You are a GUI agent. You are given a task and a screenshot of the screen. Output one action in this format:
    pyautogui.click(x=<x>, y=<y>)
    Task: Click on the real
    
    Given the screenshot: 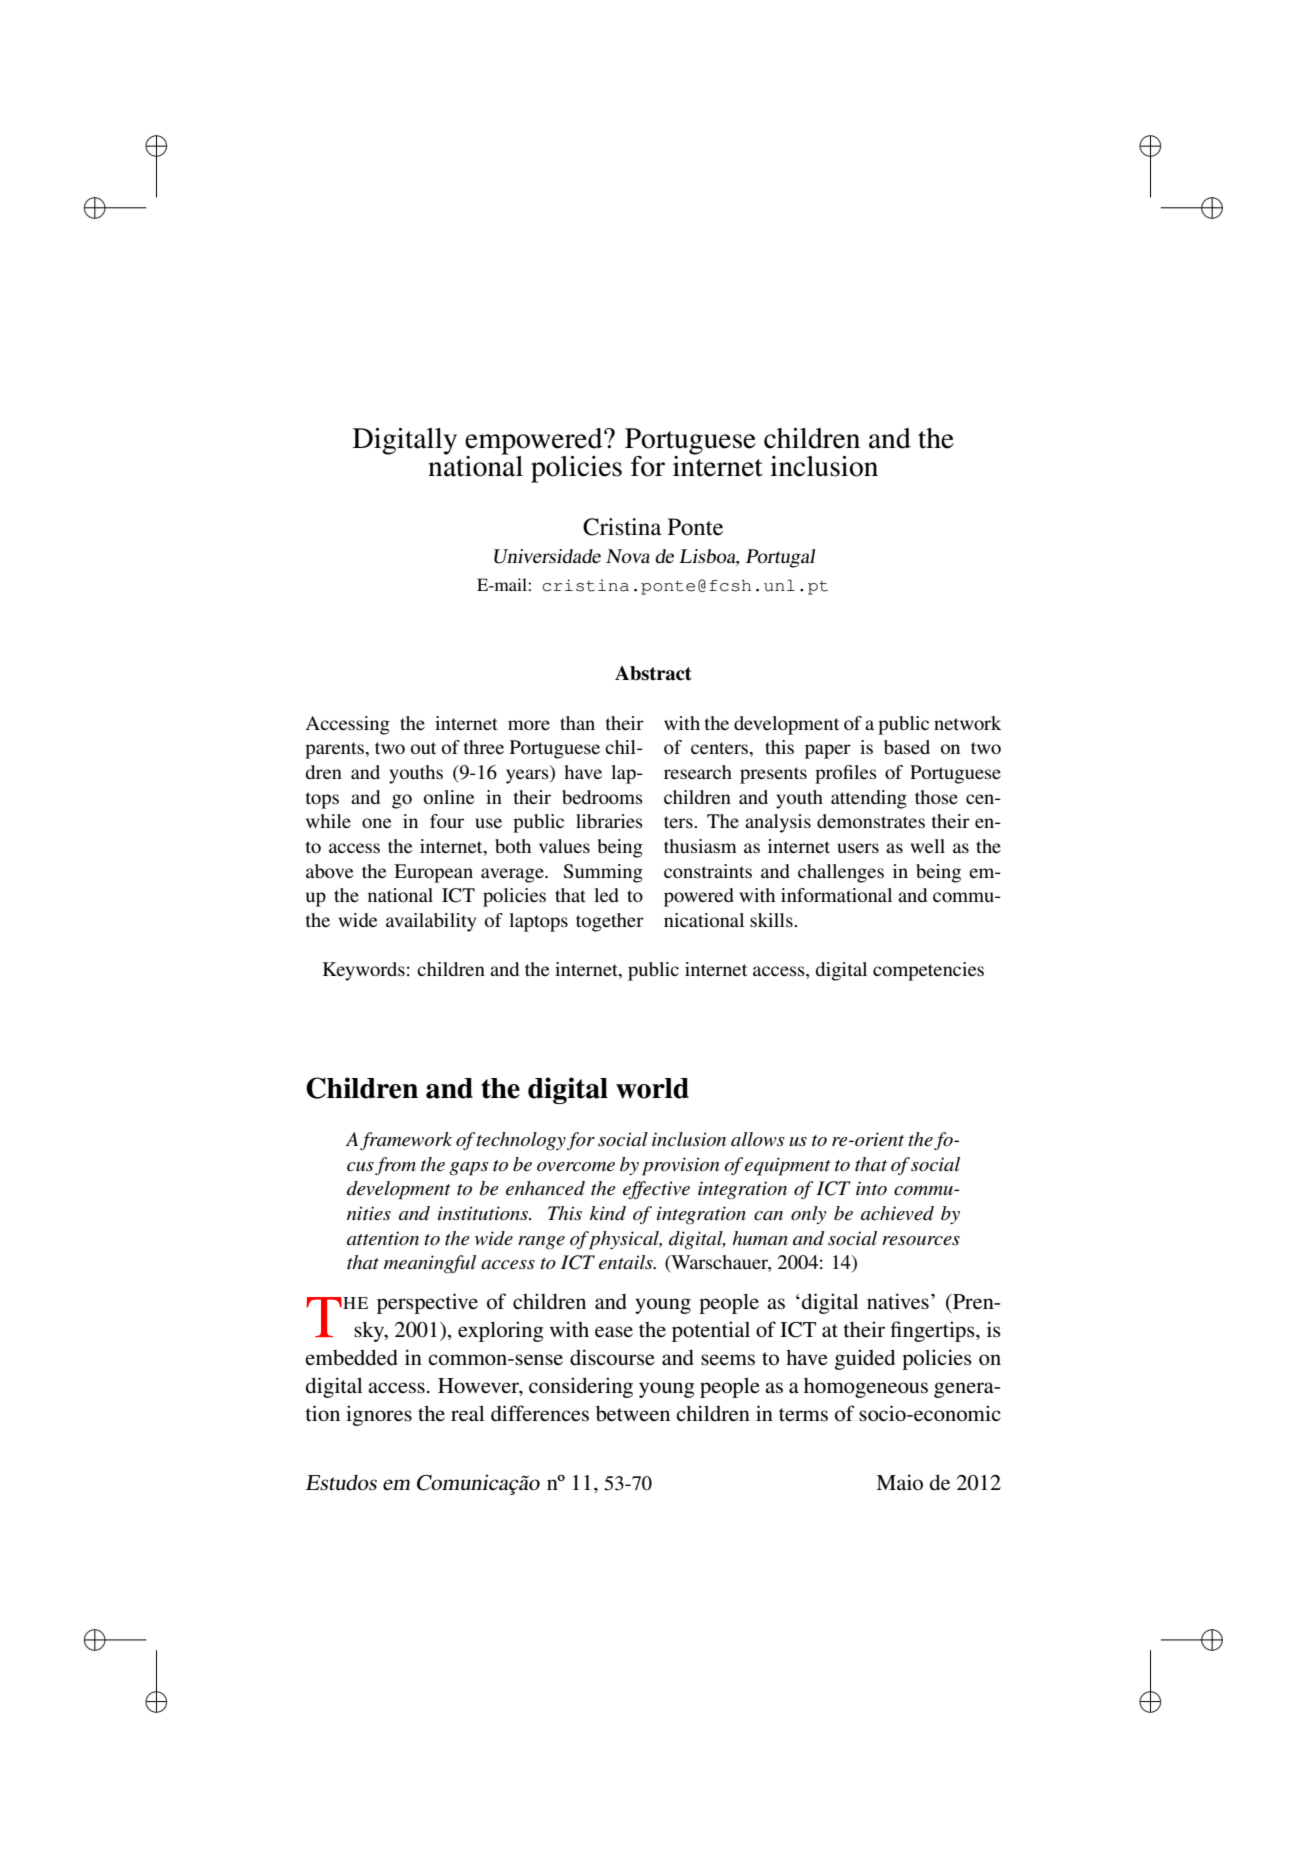 What is the action you would take?
    pyautogui.click(x=467, y=1413)
